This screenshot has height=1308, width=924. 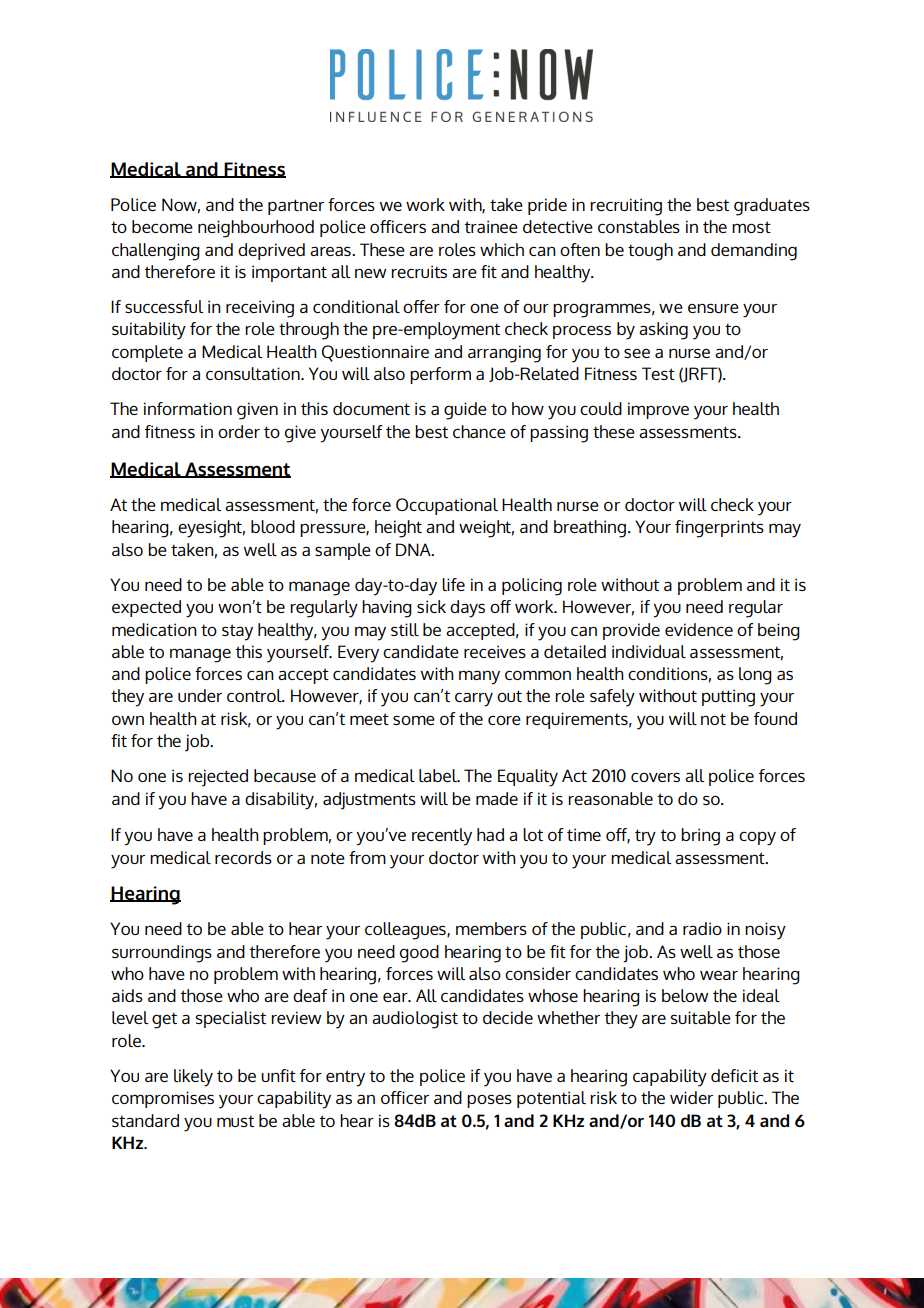 I want to click on become, so click(x=162, y=226).
